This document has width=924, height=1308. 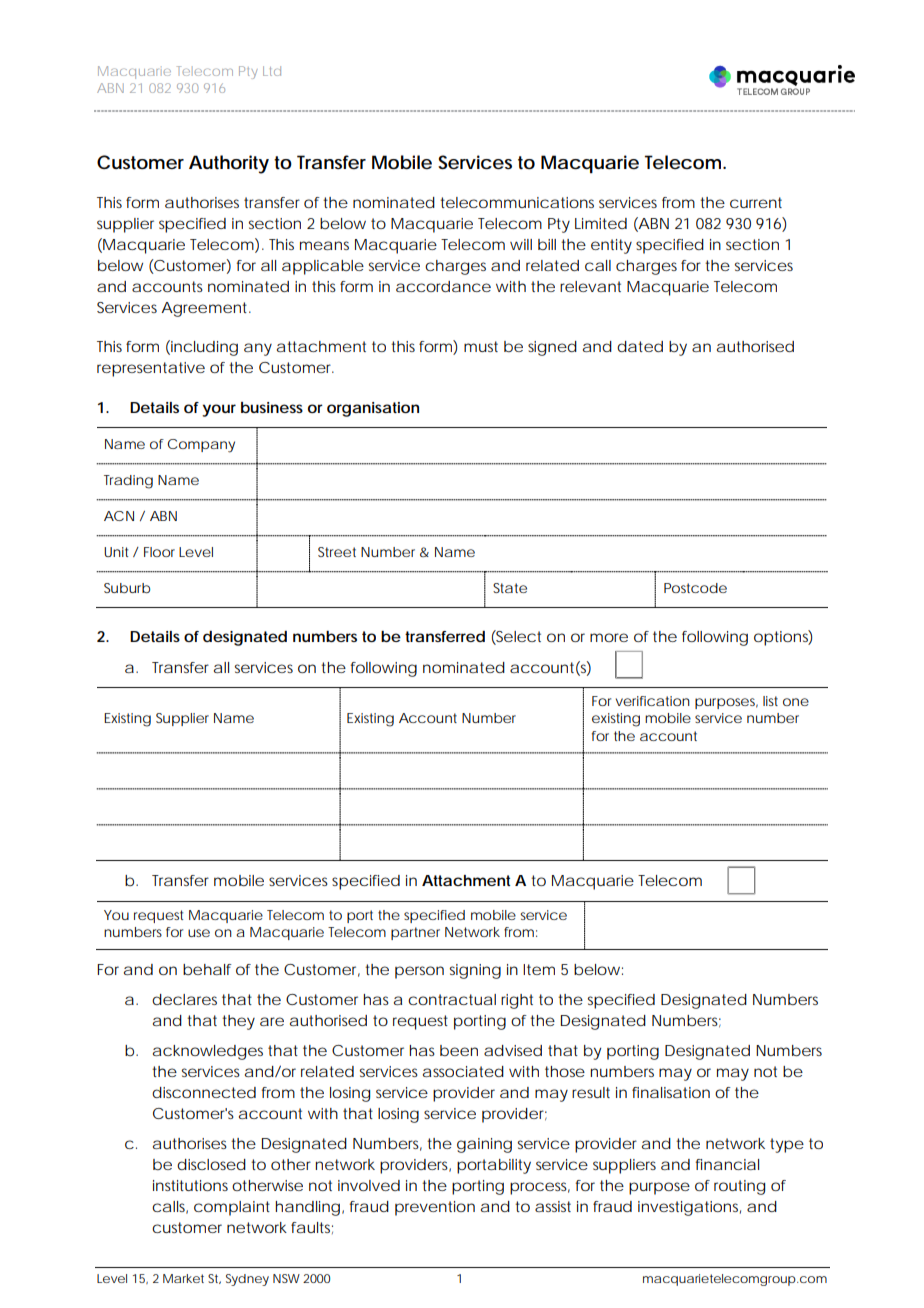 I want to click on dated, so click(x=640, y=346).
